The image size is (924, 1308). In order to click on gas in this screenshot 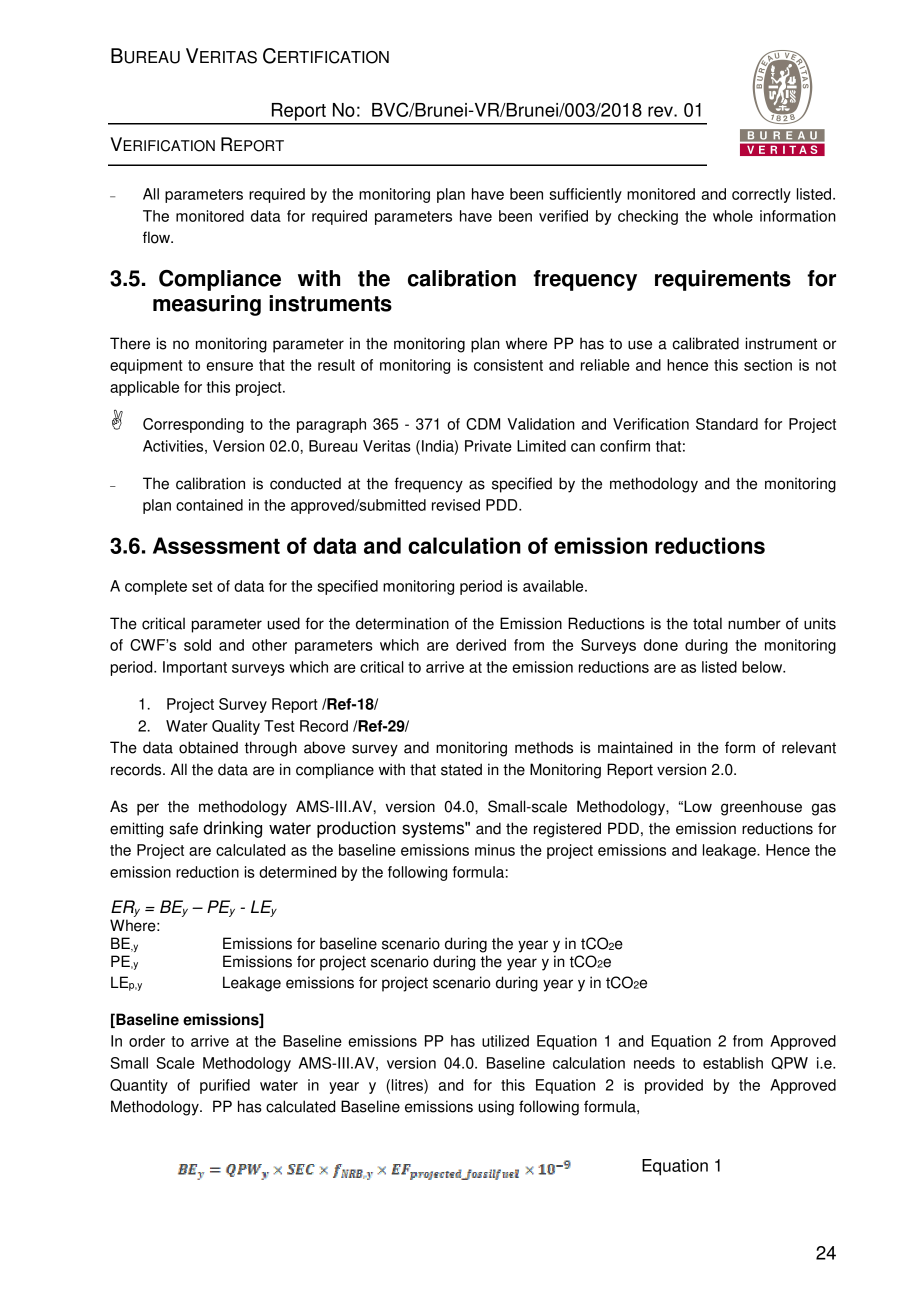, I will do `click(824, 809)`.
